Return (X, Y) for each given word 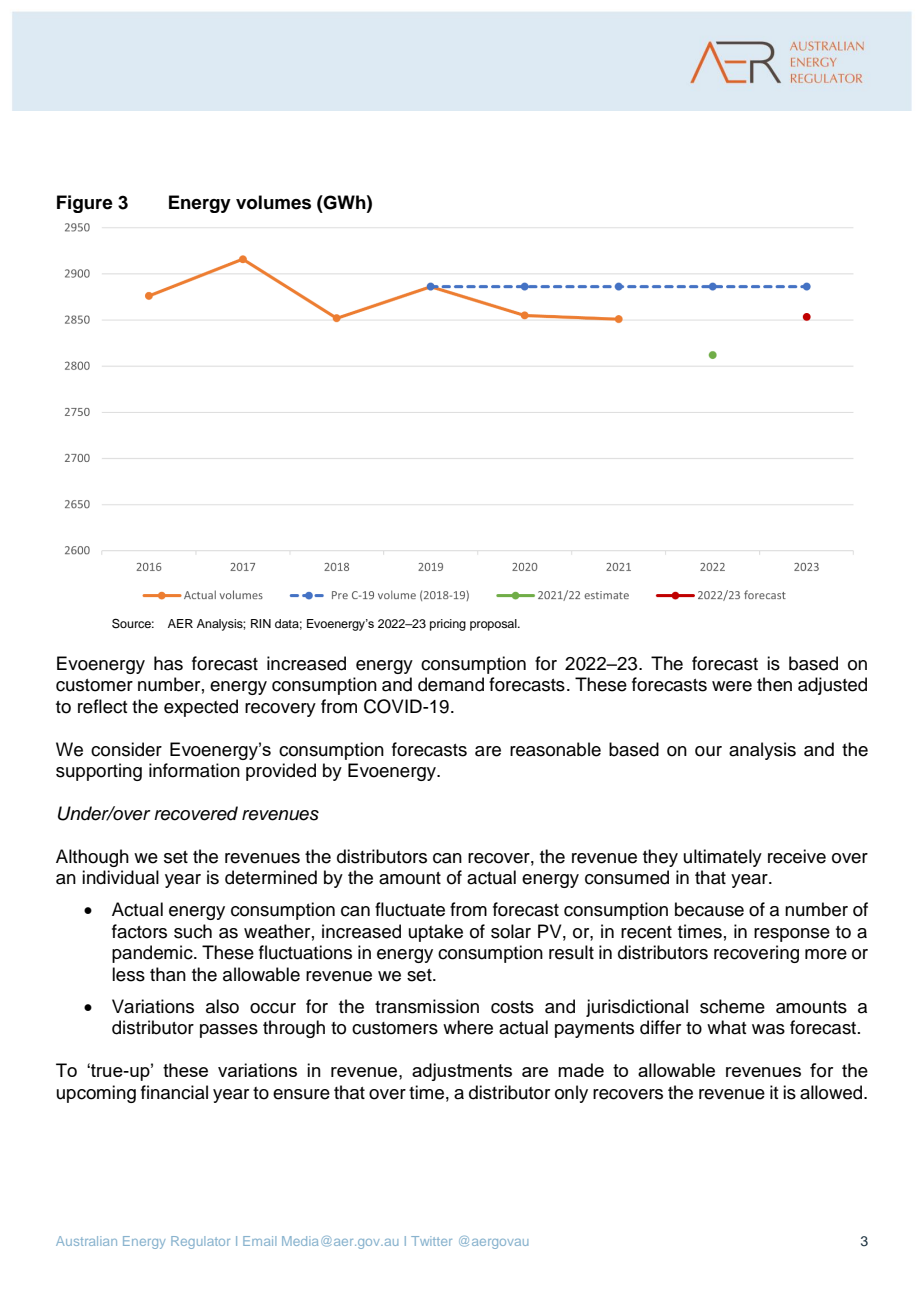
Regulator (200, 1242)
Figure (85, 204)
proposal (494, 625)
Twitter (431, 1241)
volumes (273, 202)
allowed (832, 1092)
